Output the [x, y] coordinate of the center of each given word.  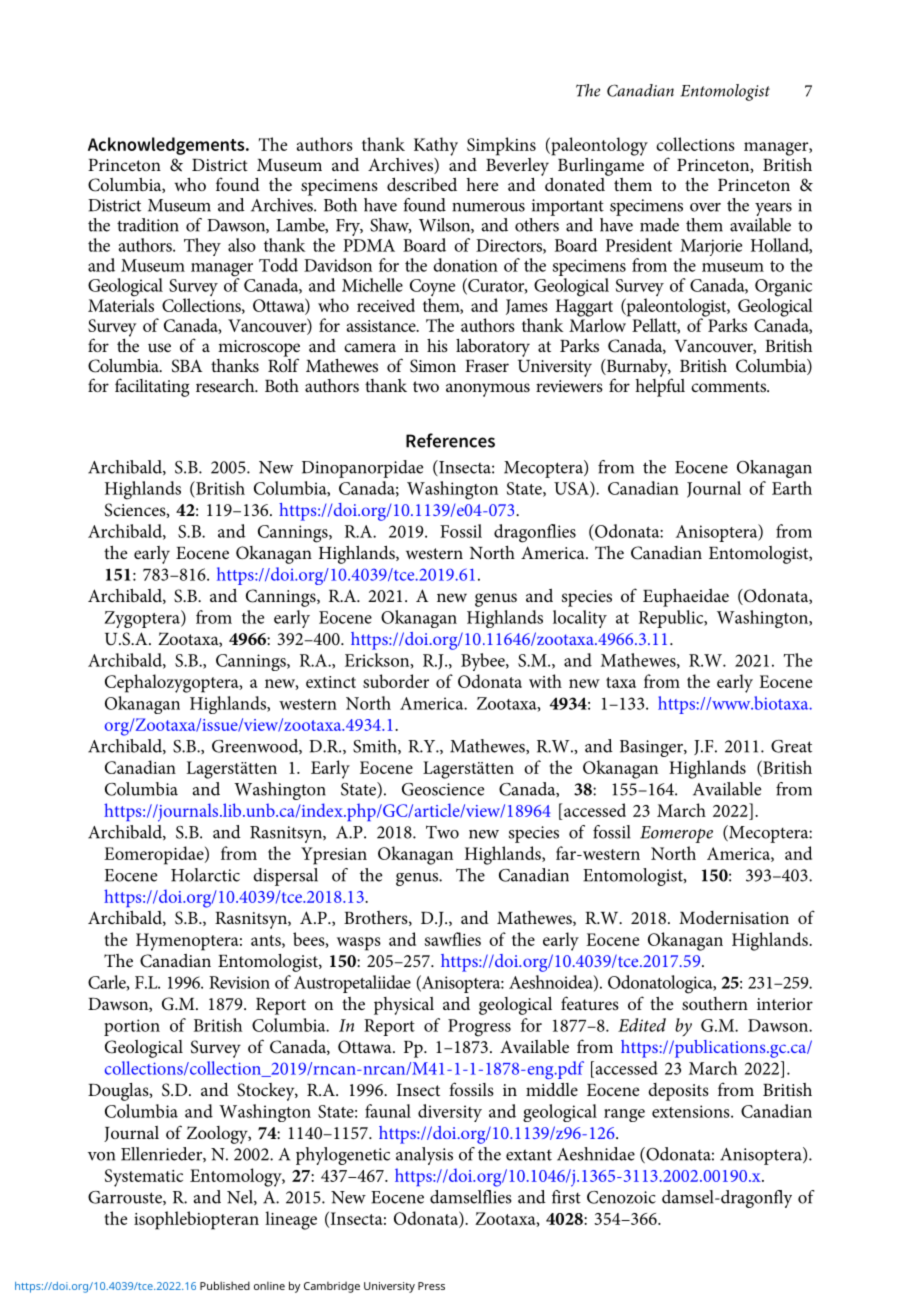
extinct [331, 682]
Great [791, 746]
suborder [396, 681]
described [422, 184]
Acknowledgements [167, 146]
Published [225, 1285]
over [705, 207]
